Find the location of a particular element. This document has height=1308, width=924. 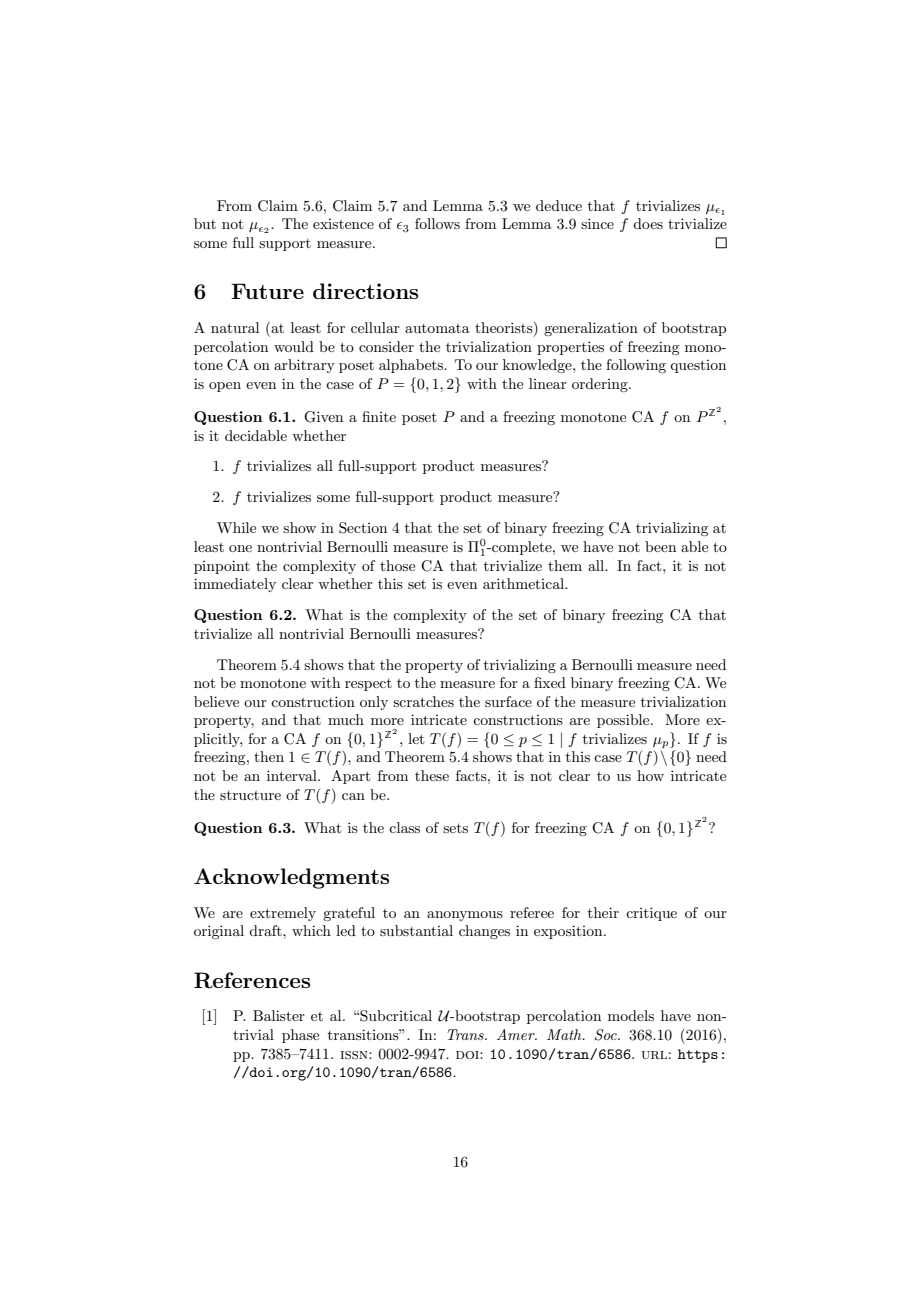

sets is located at coordinates (455, 828).
